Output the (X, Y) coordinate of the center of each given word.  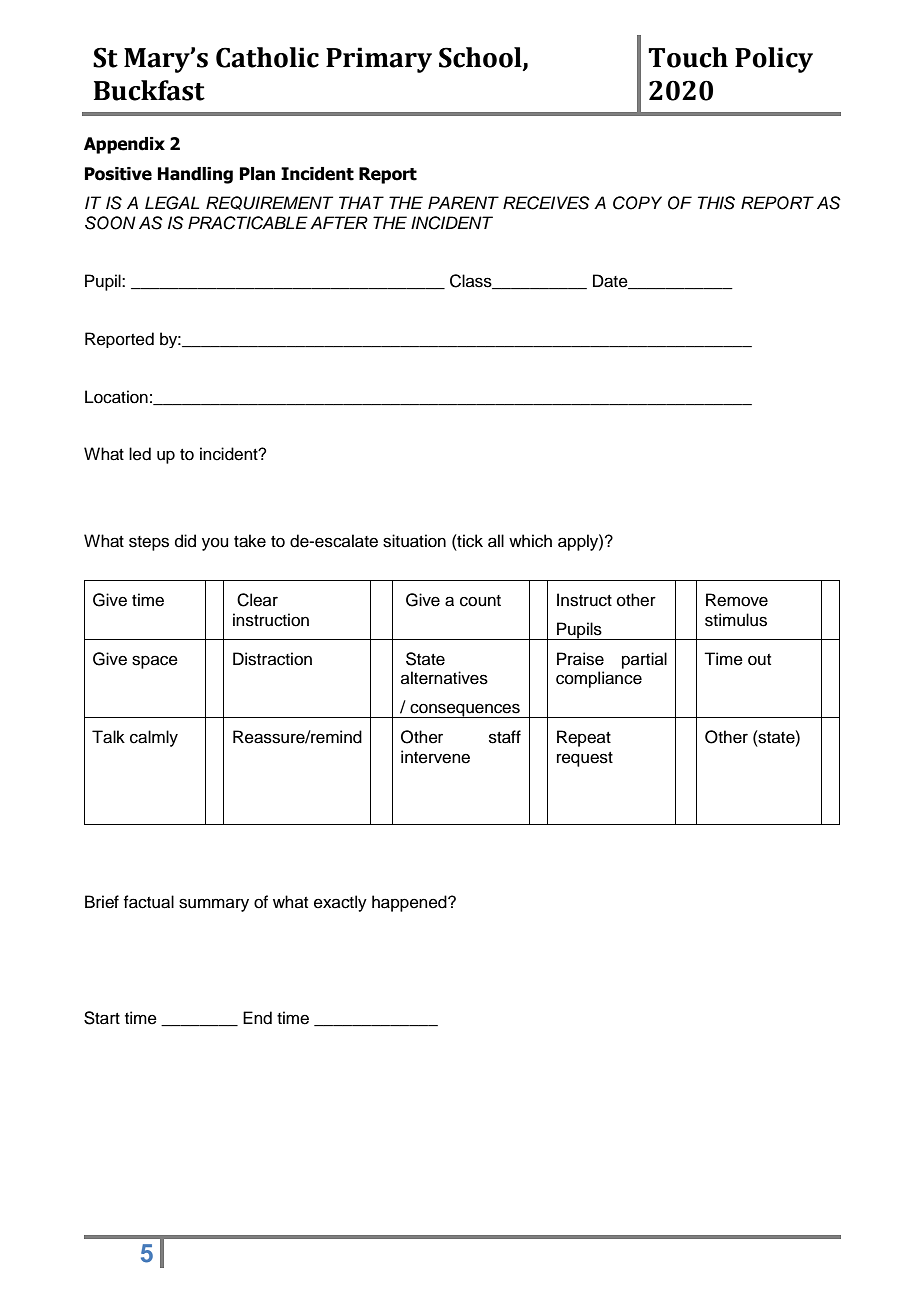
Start (102, 1018)
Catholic (267, 57)
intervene (435, 757)
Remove (737, 600)
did (185, 541)
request (585, 759)
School (481, 58)
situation (414, 541)
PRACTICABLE (248, 223)
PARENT (463, 202)
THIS (716, 203)
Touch (688, 57)
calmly (154, 738)
